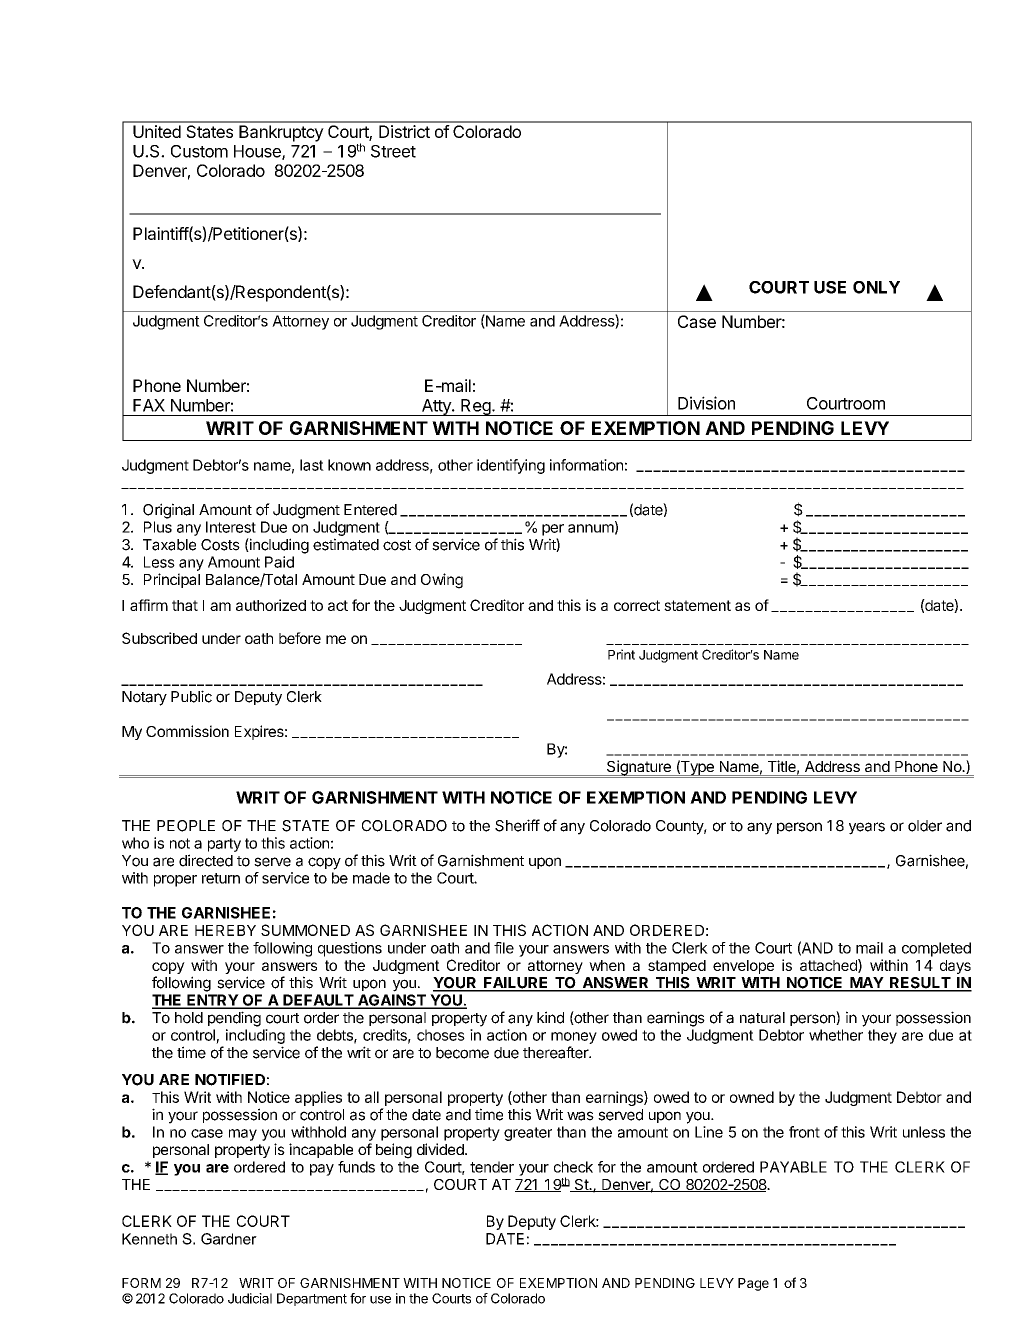 Image resolution: width=1032 pixels, height=1336 pixels. I want to click on Street, so click(393, 151).
